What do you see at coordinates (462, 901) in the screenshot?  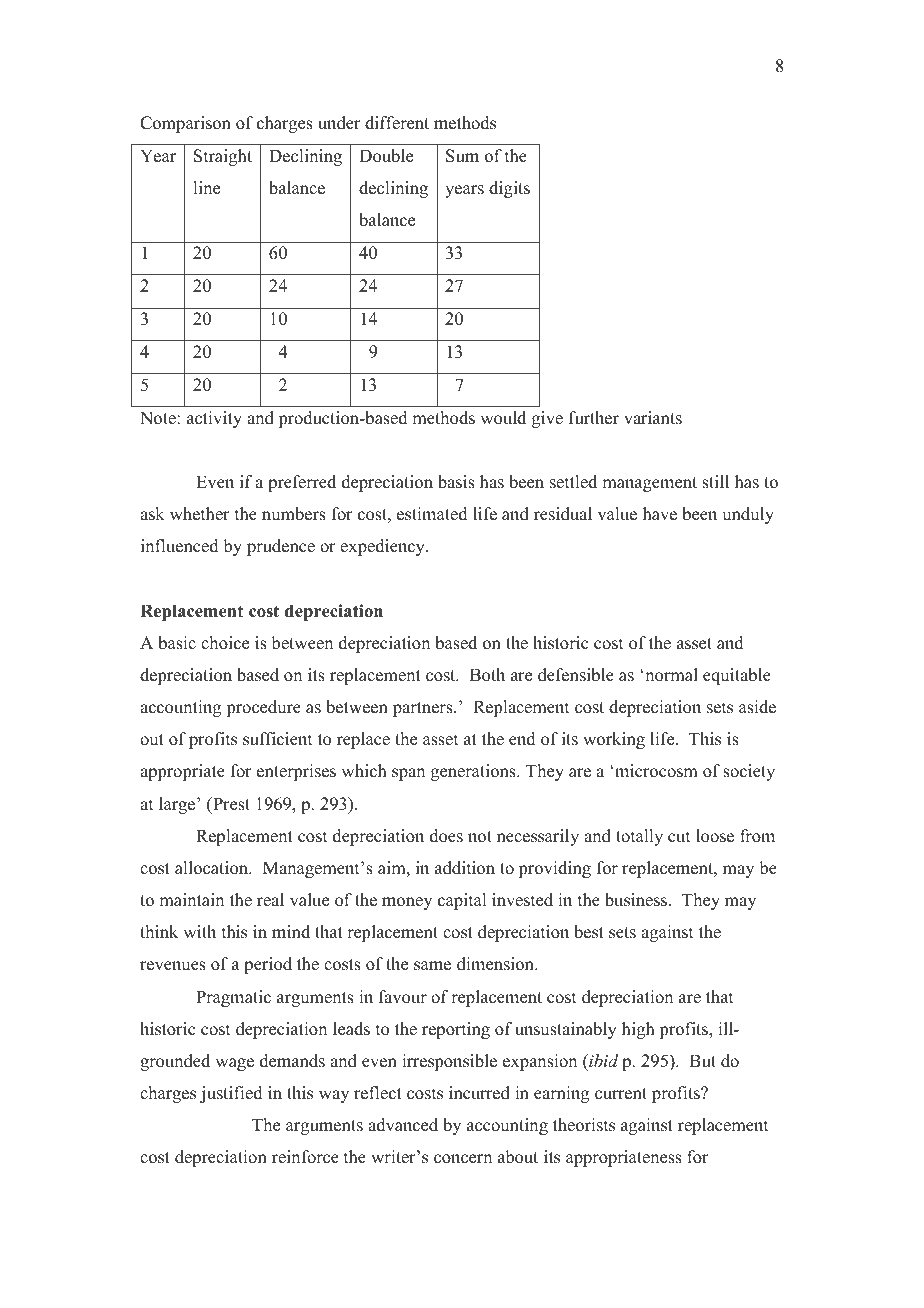 I see `capital` at bounding box center [462, 901].
